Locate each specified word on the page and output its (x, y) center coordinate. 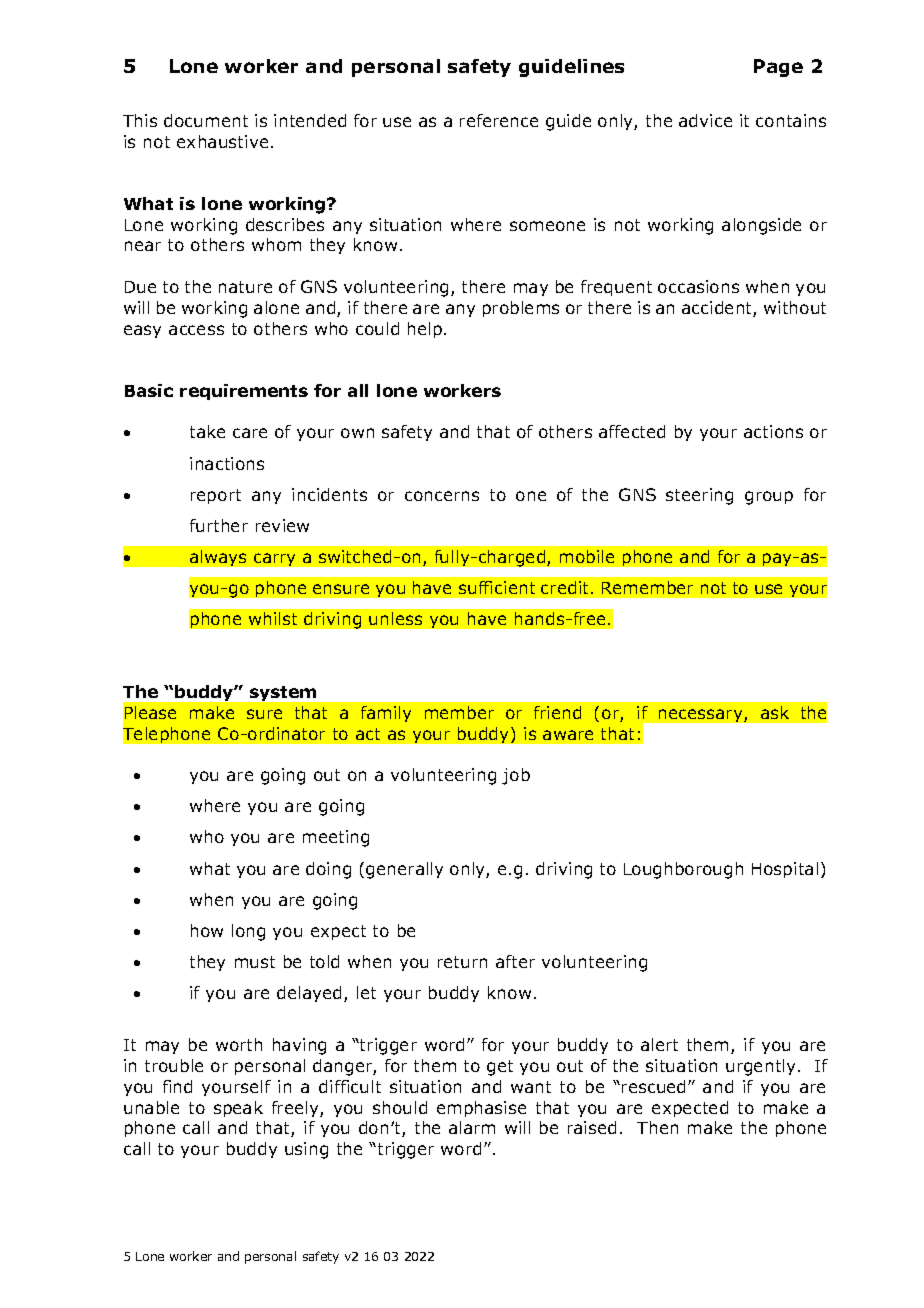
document (206, 120)
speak (238, 1109)
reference (499, 120)
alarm (472, 1127)
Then (657, 1127)
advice (705, 120)
